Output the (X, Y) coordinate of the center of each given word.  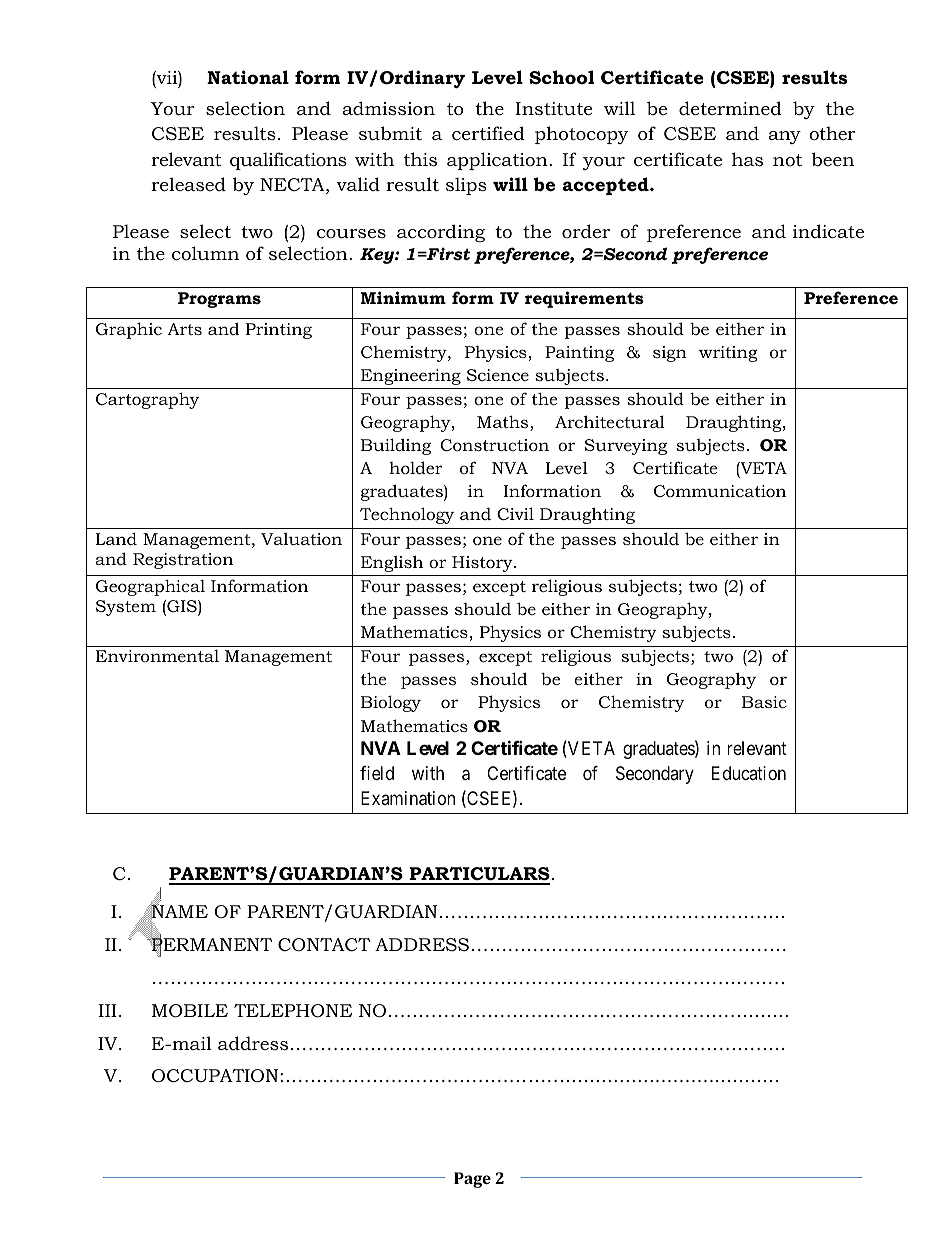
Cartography (147, 400)
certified (488, 133)
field (377, 773)
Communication (720, 491)
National (248, 77)
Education (749, 773)
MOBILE (190, 1011)
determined (730, 108)
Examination (408, 798)
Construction (494, 445)
